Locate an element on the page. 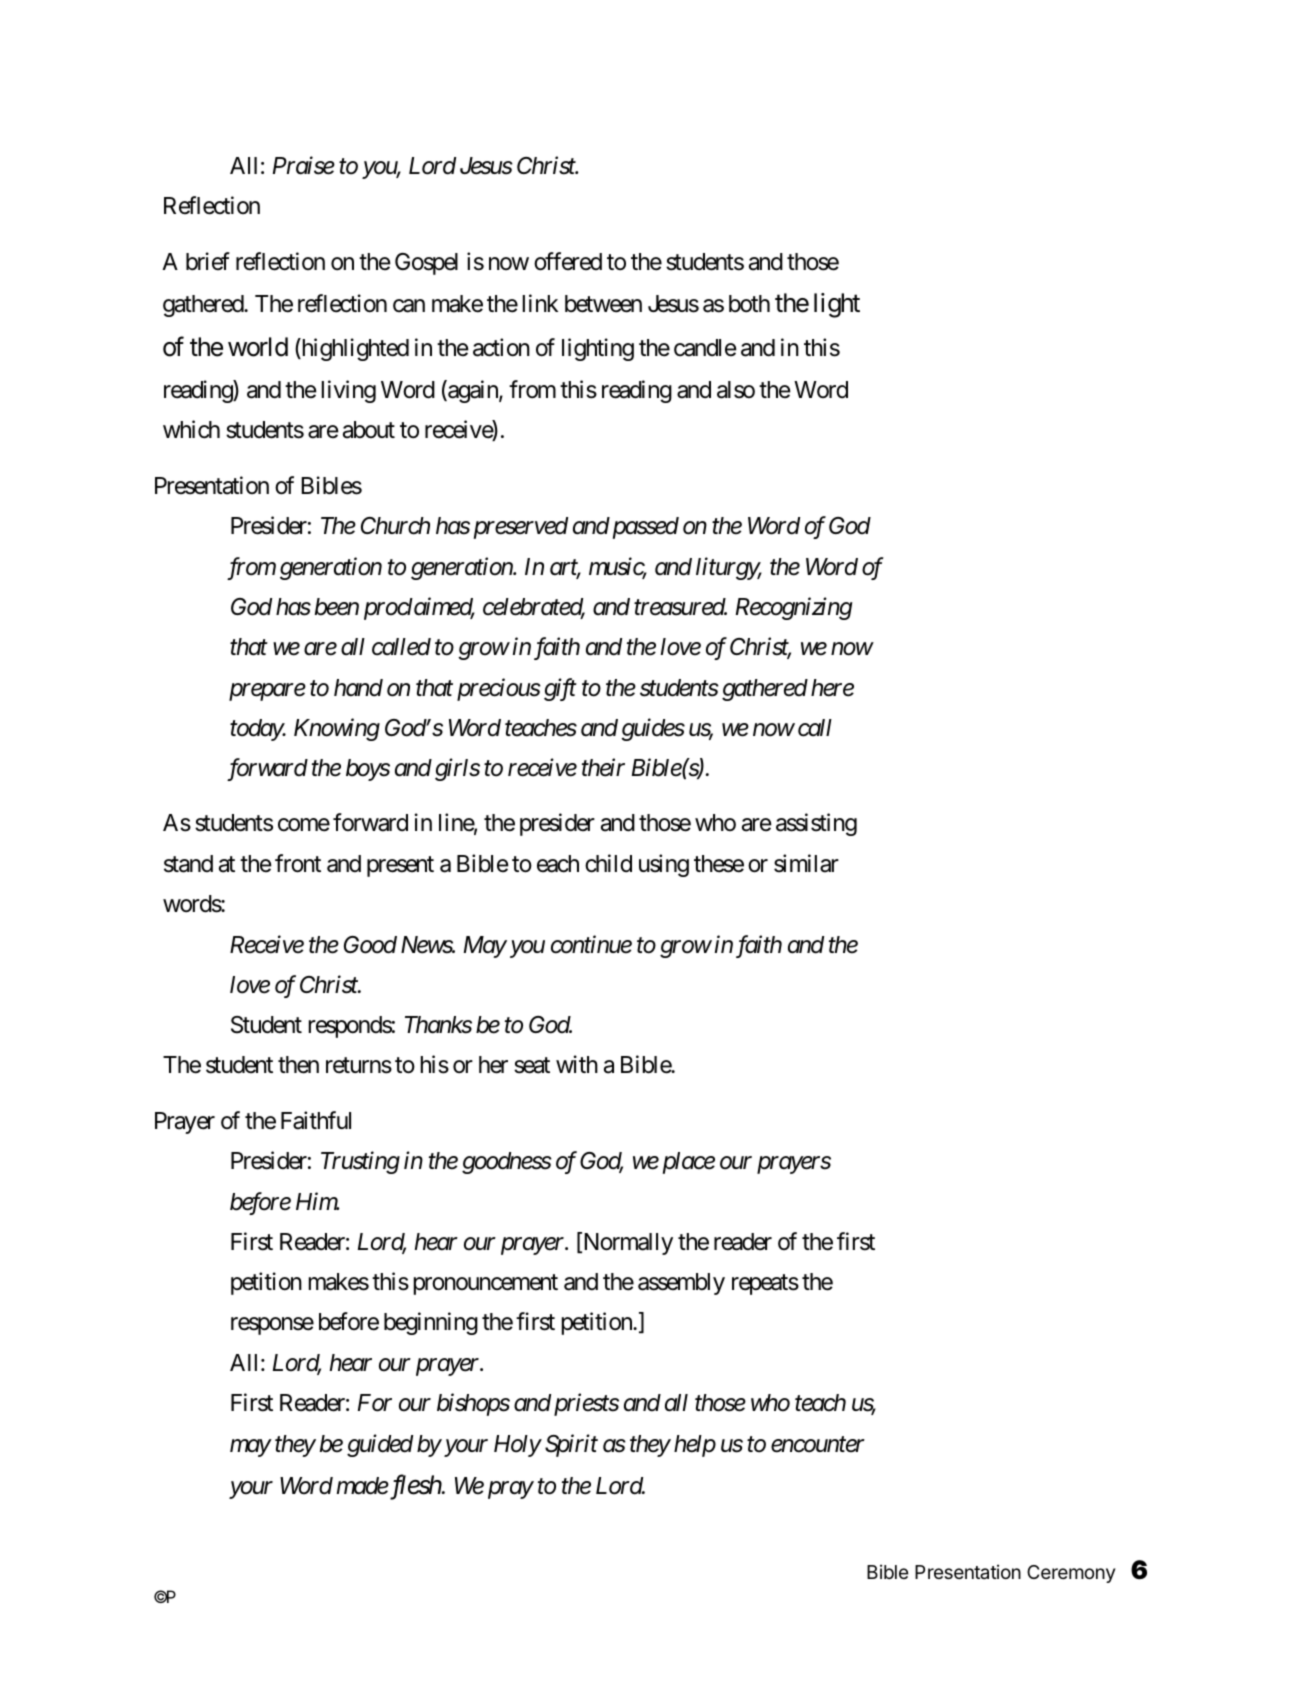 Image resolution: width=1301 pixels, height=1684 pixels. both is located at coordinates (749, 304).
